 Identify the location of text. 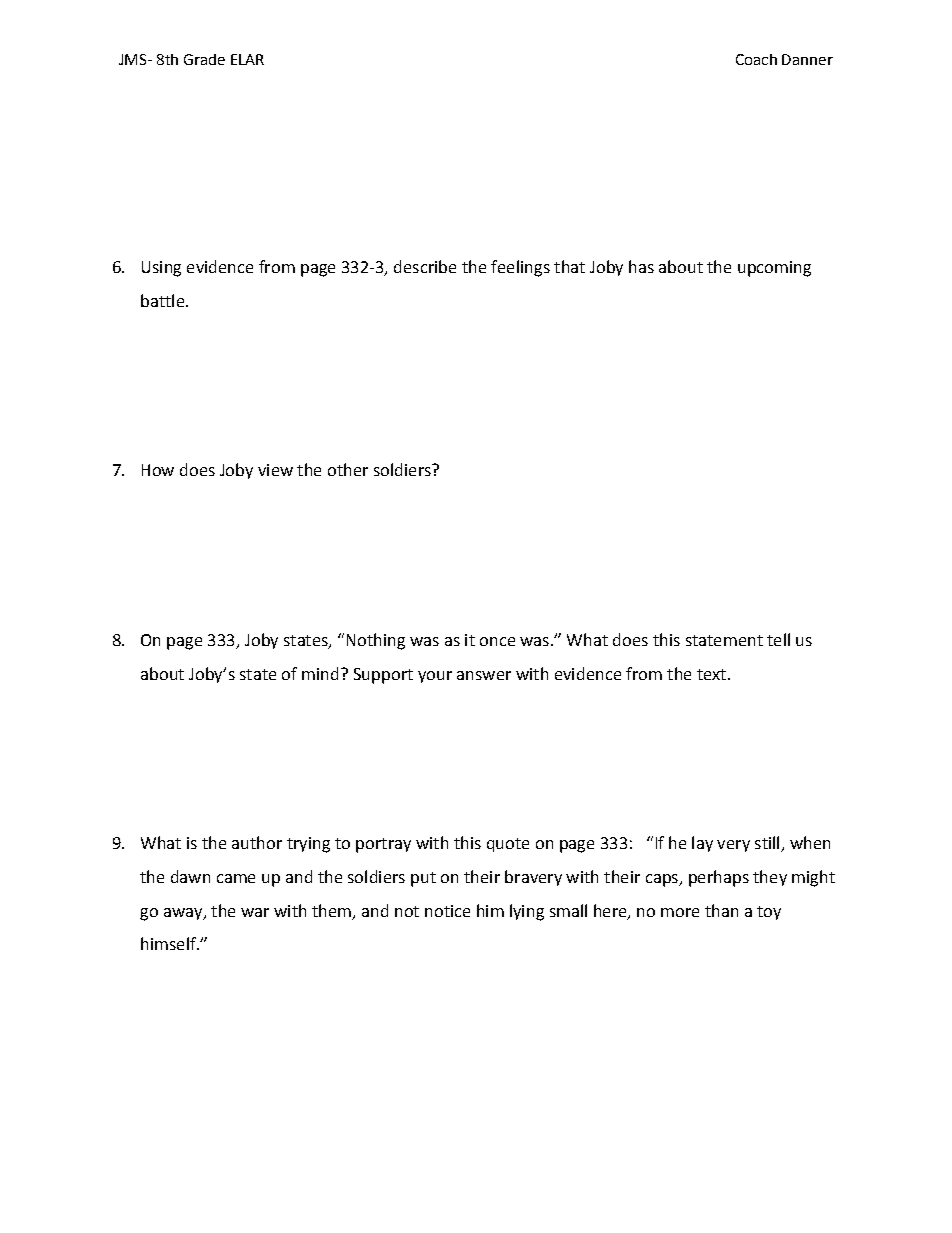
(713, 674).
